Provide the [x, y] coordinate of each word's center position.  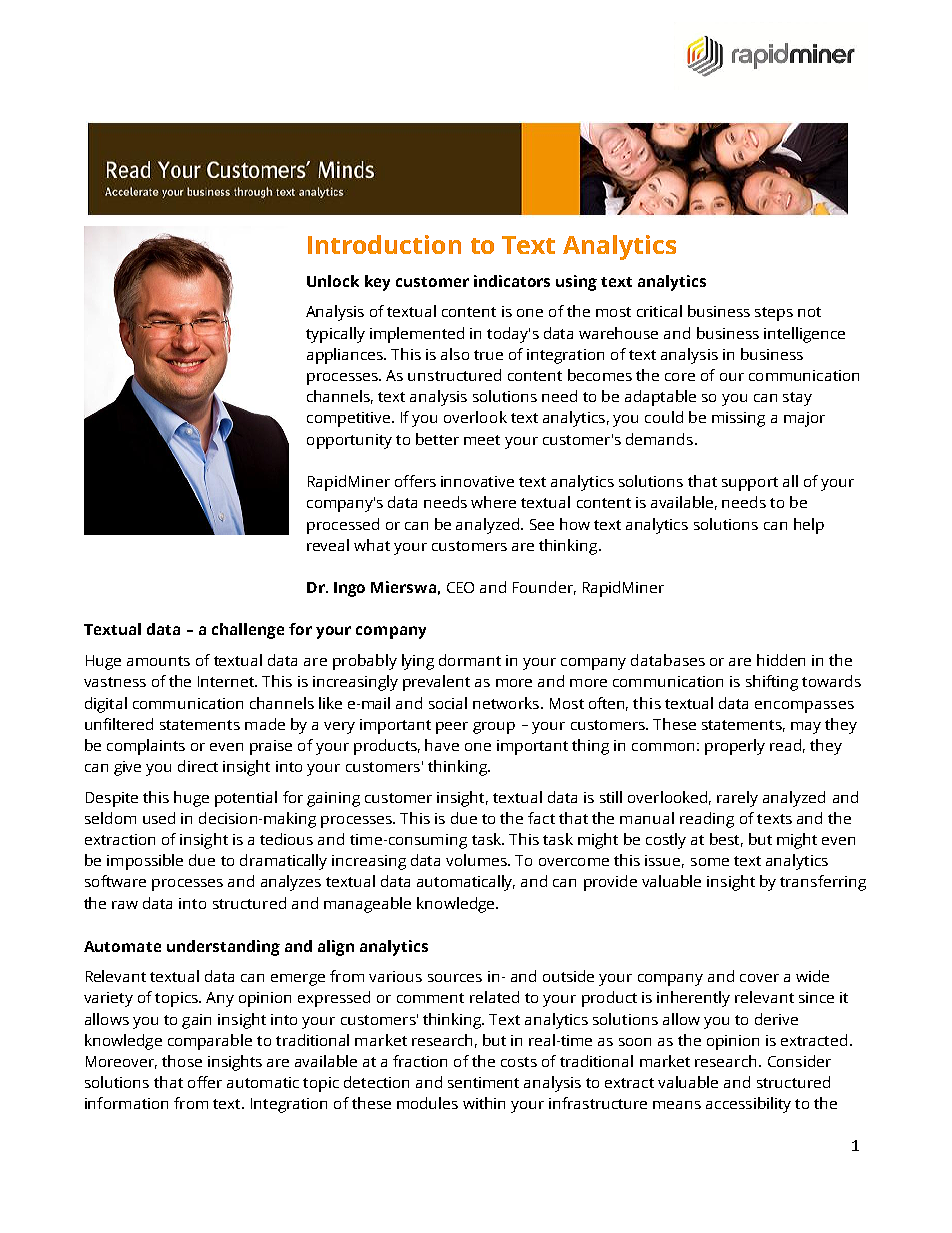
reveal [328, 545]
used [159, 818]
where [493, 502]
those [182, 1061]
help [809, 526]
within [484, 1103]
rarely [737, 799]
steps [774, 314]
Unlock [333, 281]
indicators [512, 281]
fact [541, 818]
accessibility [748, 1105]
